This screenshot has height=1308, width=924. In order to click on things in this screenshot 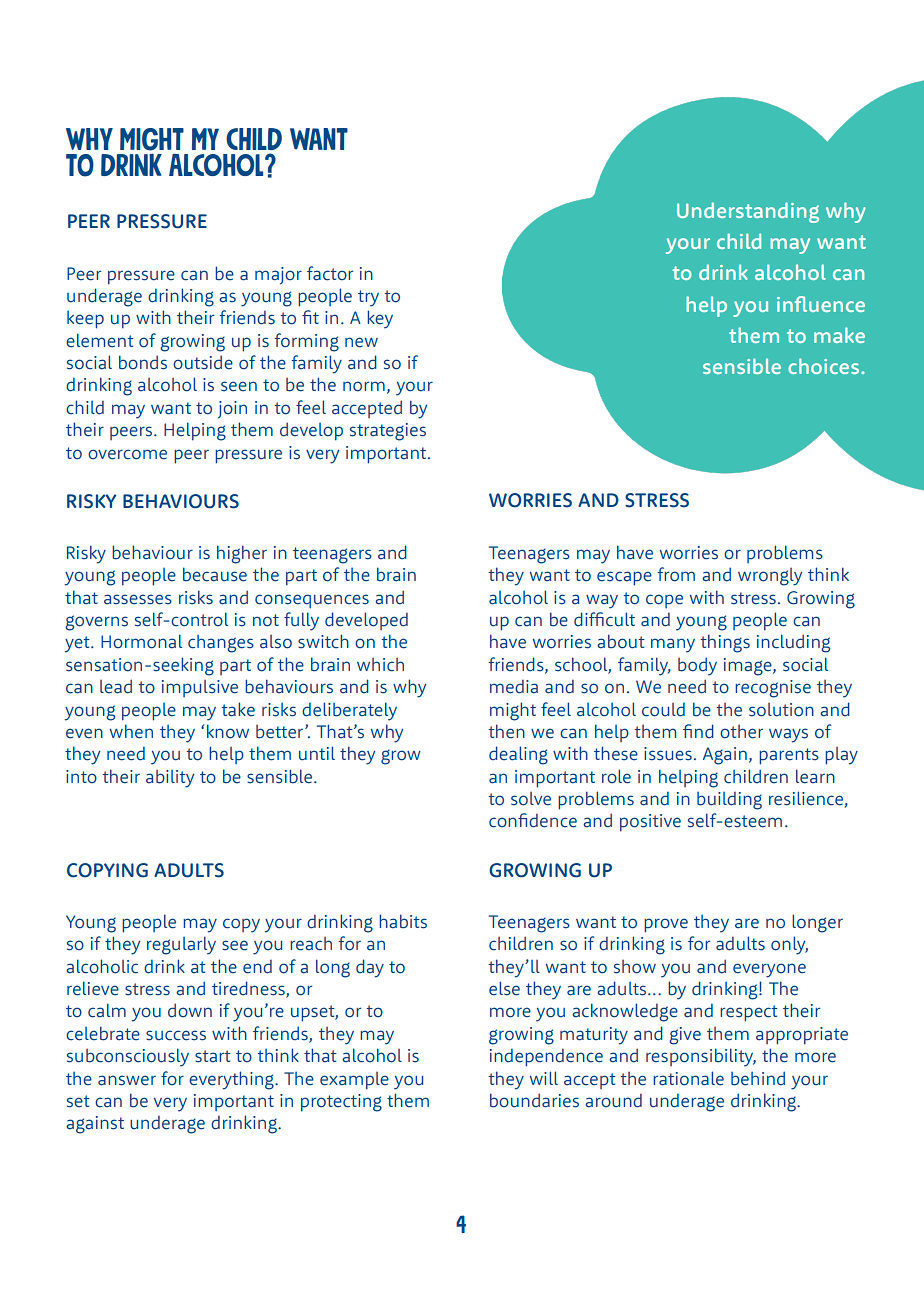, I will do `click(725, 643)`.
